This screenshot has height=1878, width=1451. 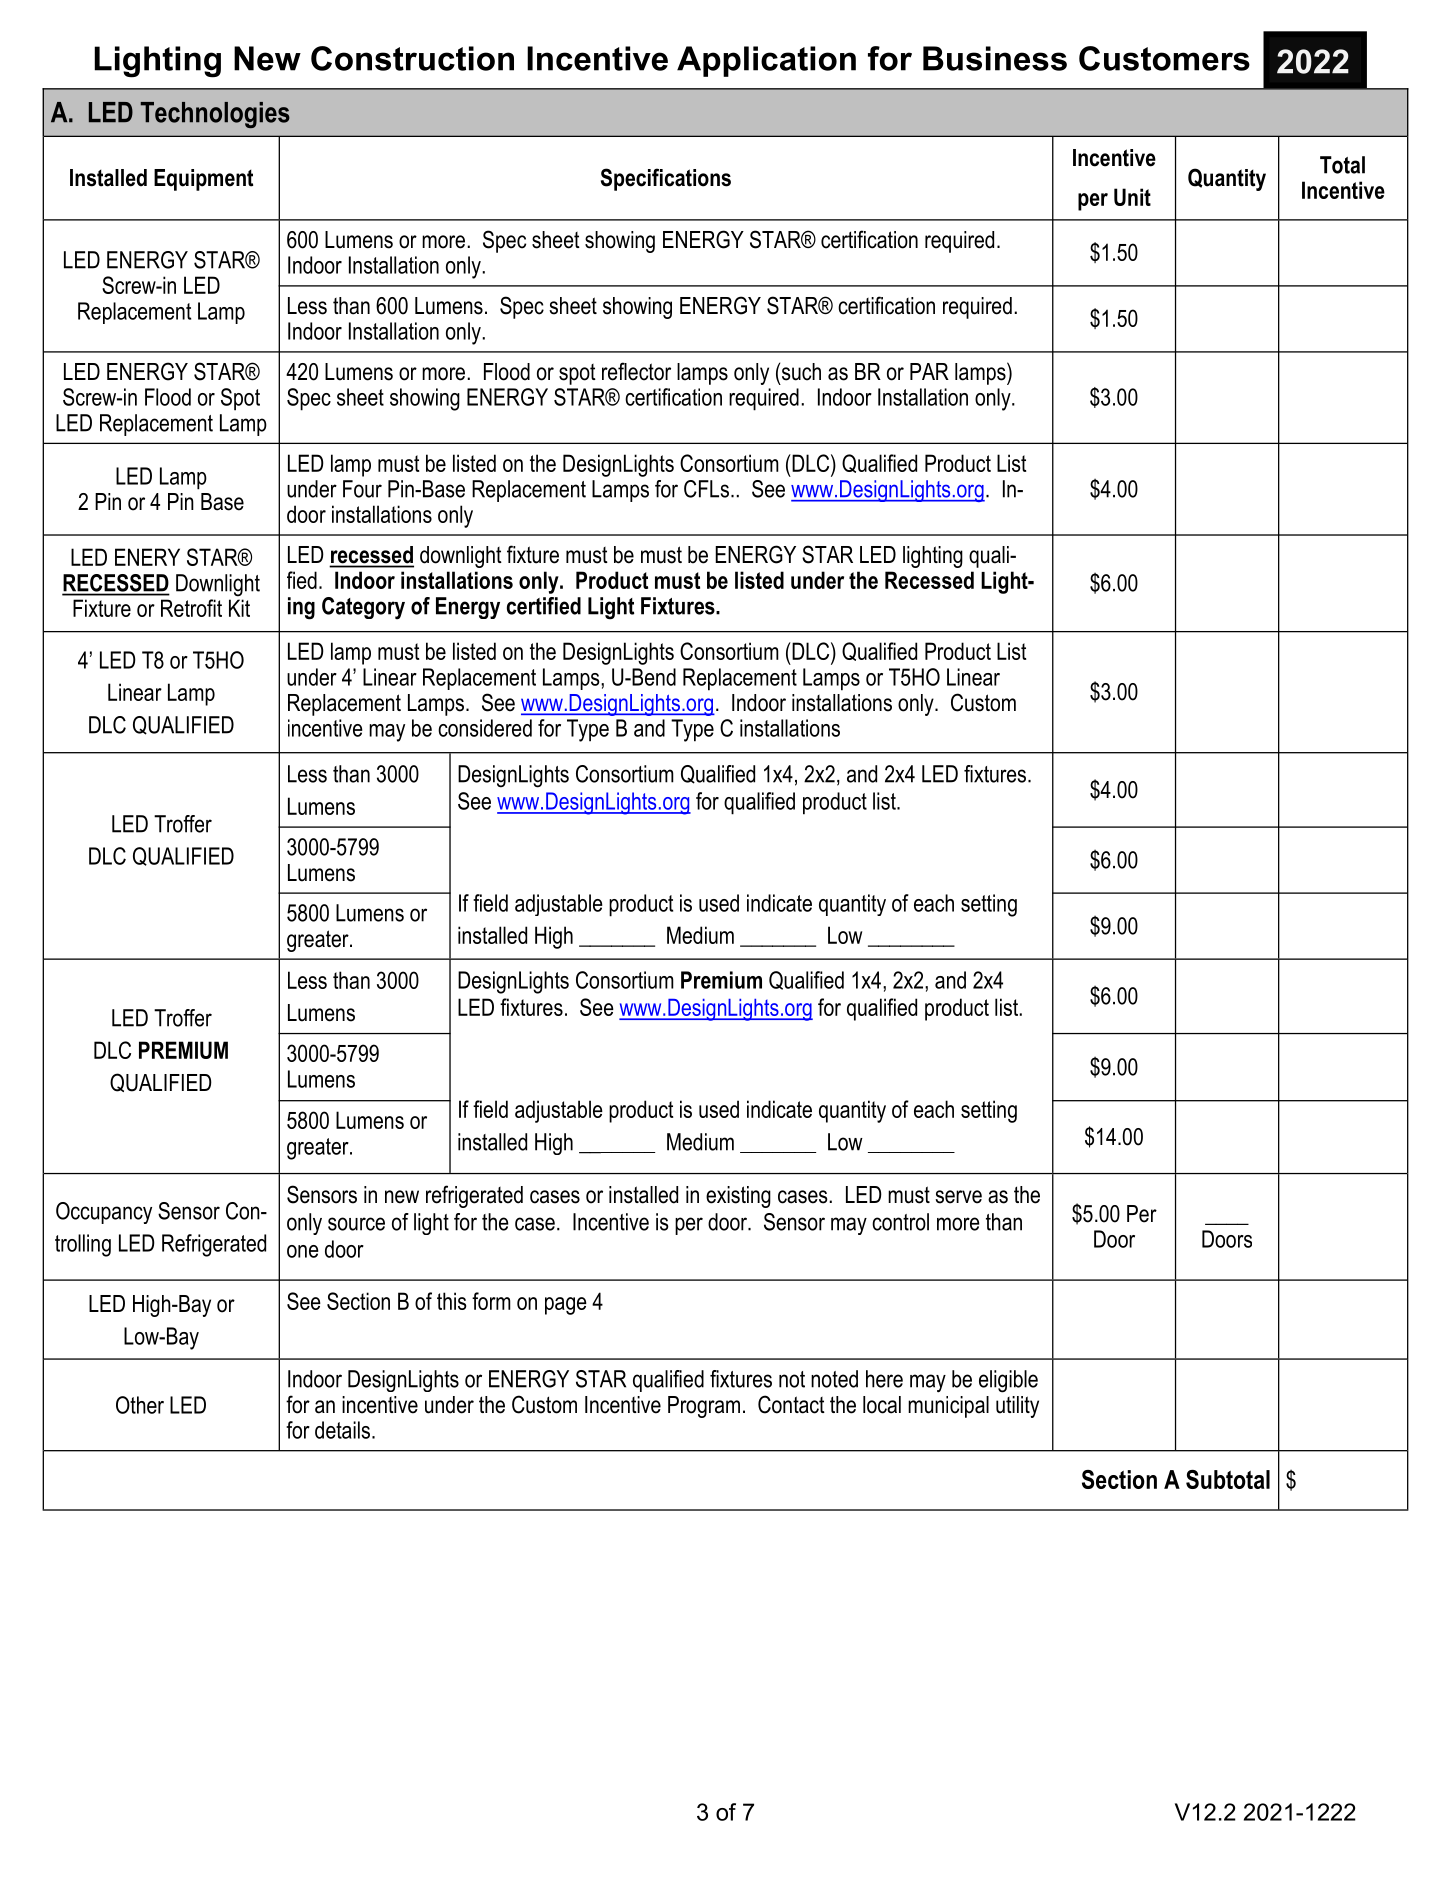 I want to click on Other, so click(x=140, y=1405).
